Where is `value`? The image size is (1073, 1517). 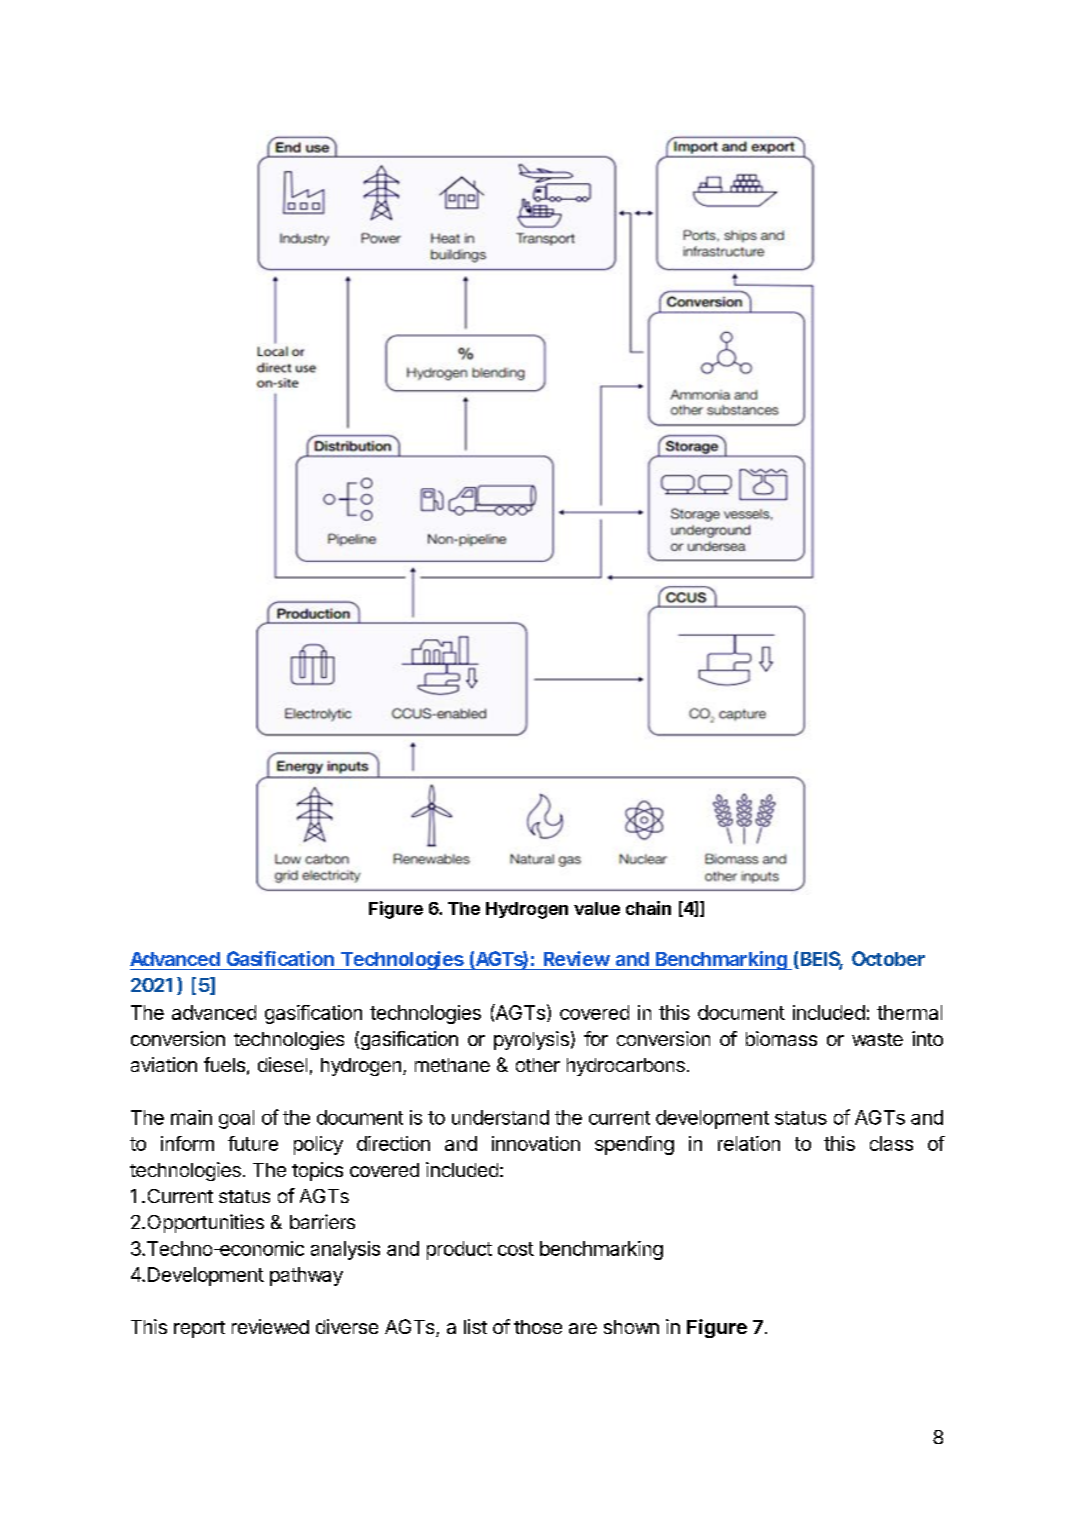
value is located at coordinates (597, 908).
